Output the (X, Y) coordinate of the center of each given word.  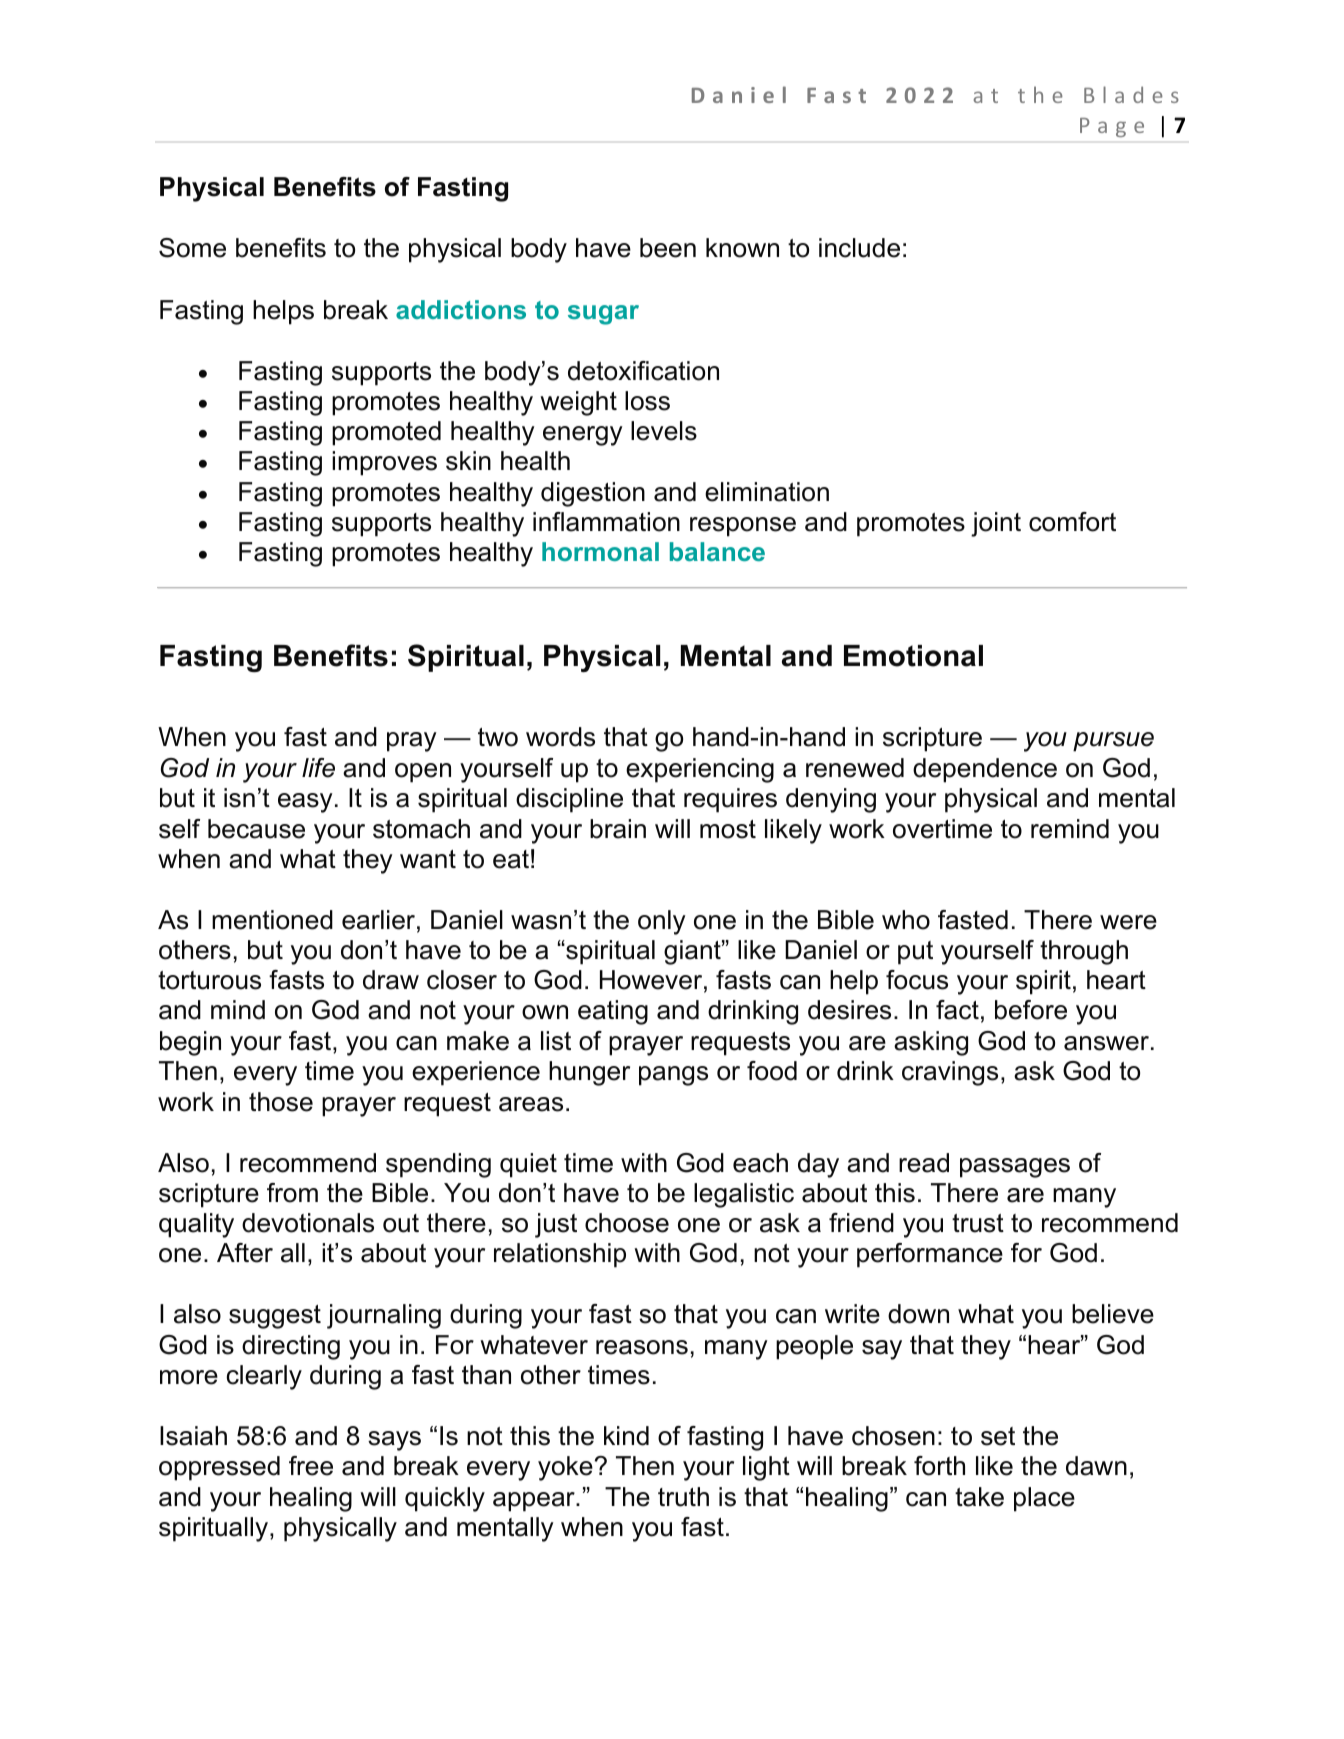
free (311, 1466)
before (1031, 1010)
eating (613, 1012)
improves (384, 463)
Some (192, 248)
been (668, 248)
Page (1112, 127)
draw (391, 980)
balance (717, 551)
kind (626, 1436)
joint (996, 524)
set (998, 1436)
